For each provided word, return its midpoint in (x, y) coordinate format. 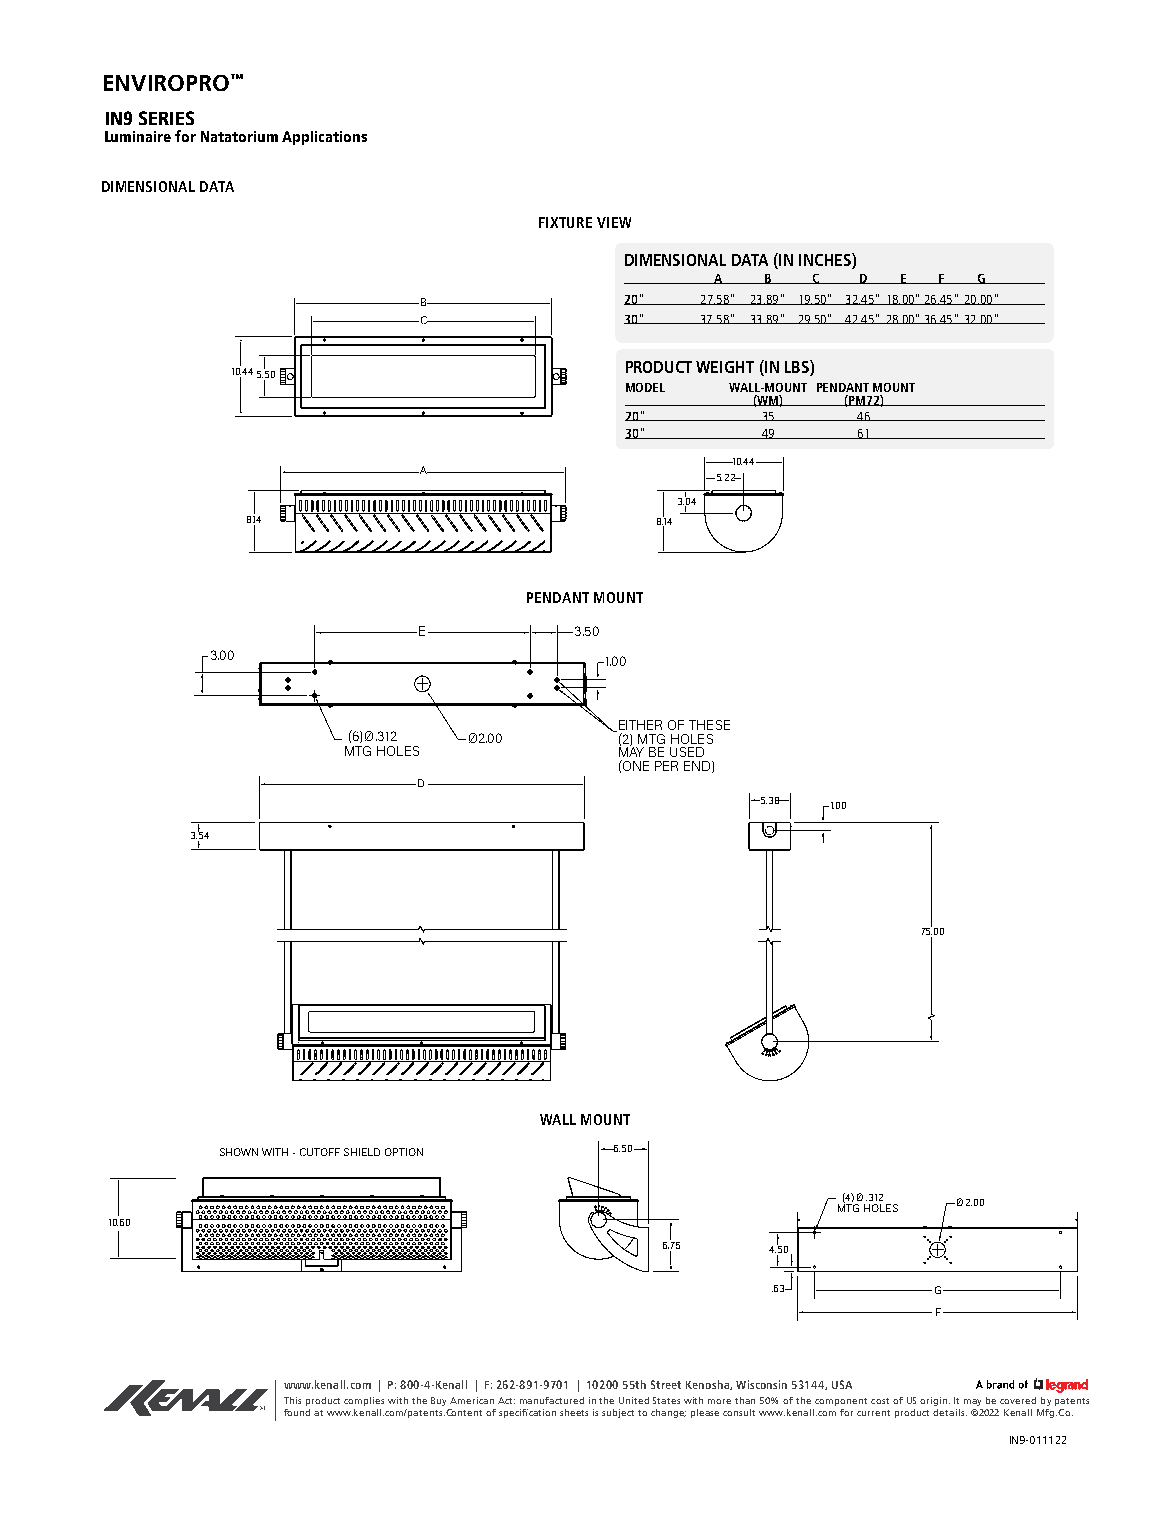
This (292, 1400)
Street (666, 1384)
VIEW (614, 222)
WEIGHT (725, 367)
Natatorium (239, 136)
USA (842, 1384)
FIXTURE (565, 222)
